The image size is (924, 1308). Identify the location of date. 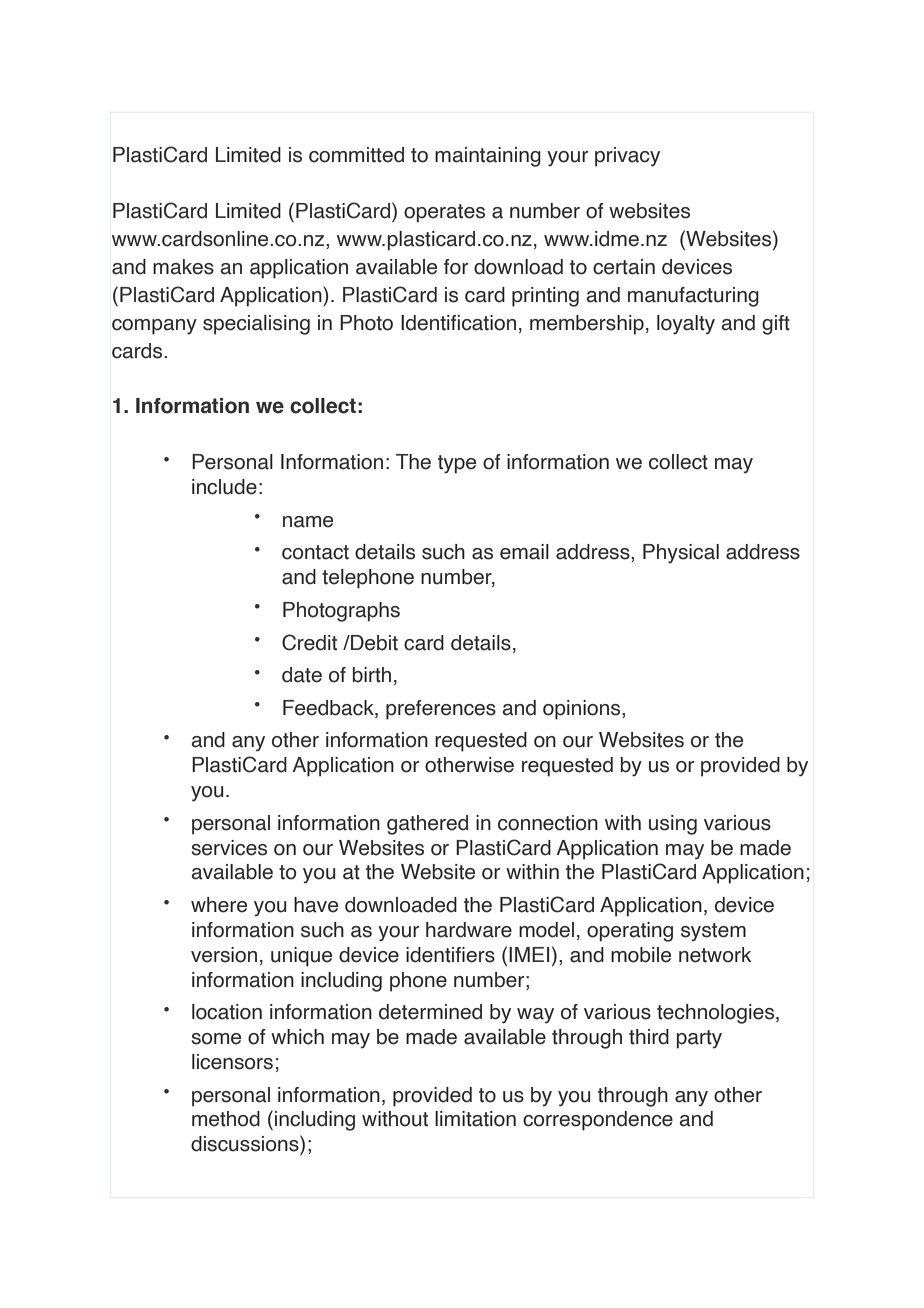
(302, 675).
